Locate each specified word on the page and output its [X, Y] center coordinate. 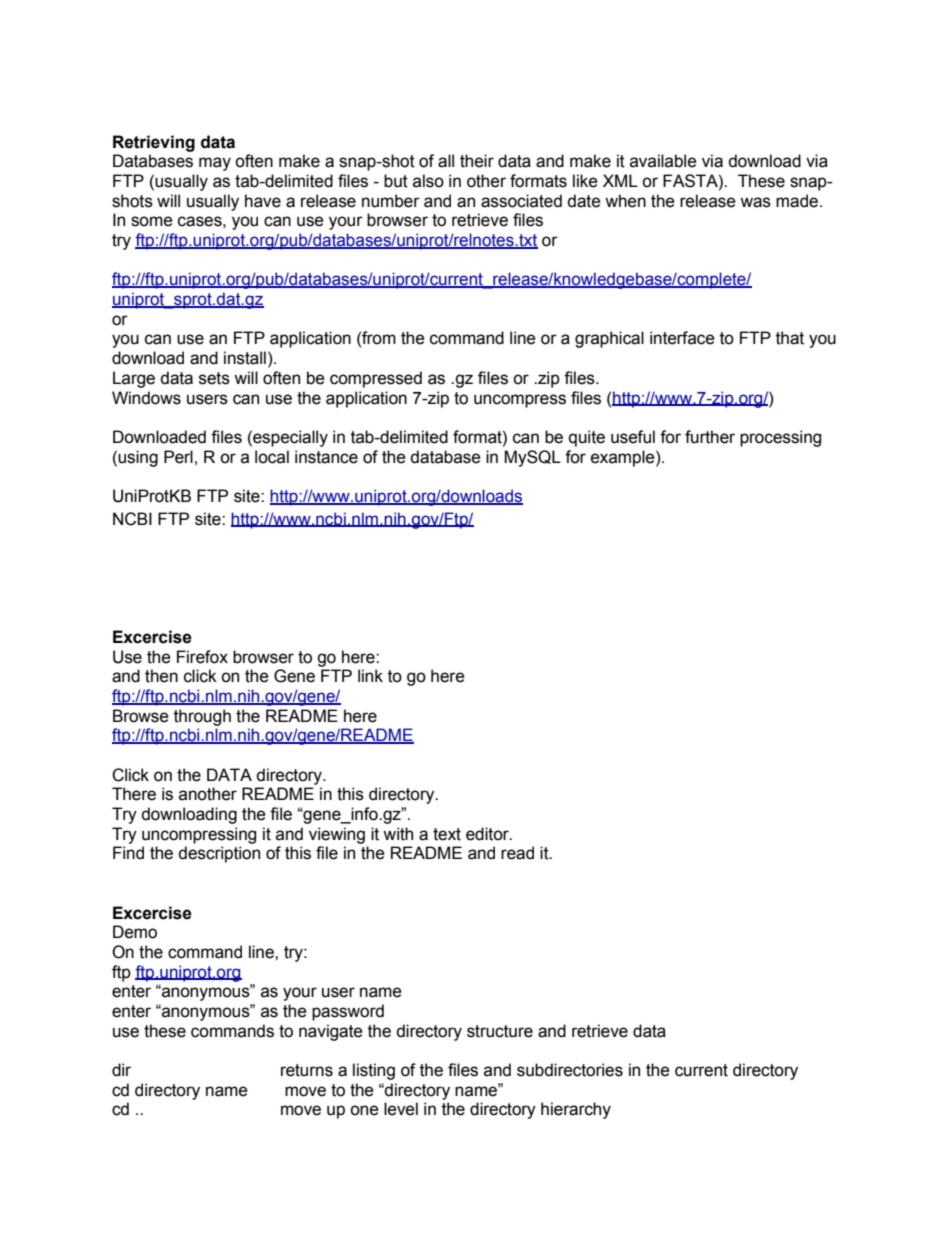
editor [488, 834]
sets [214, 378]
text [447, 834]
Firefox [202, 657]
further [710, 437]
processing [780, 438]
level [401, 1109]
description [219, 854]
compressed [376, 379]
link [370, 675]
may [215, 164]
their [477, 161]
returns [307, 1070]
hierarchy [576, 1110]
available [663, 161]
